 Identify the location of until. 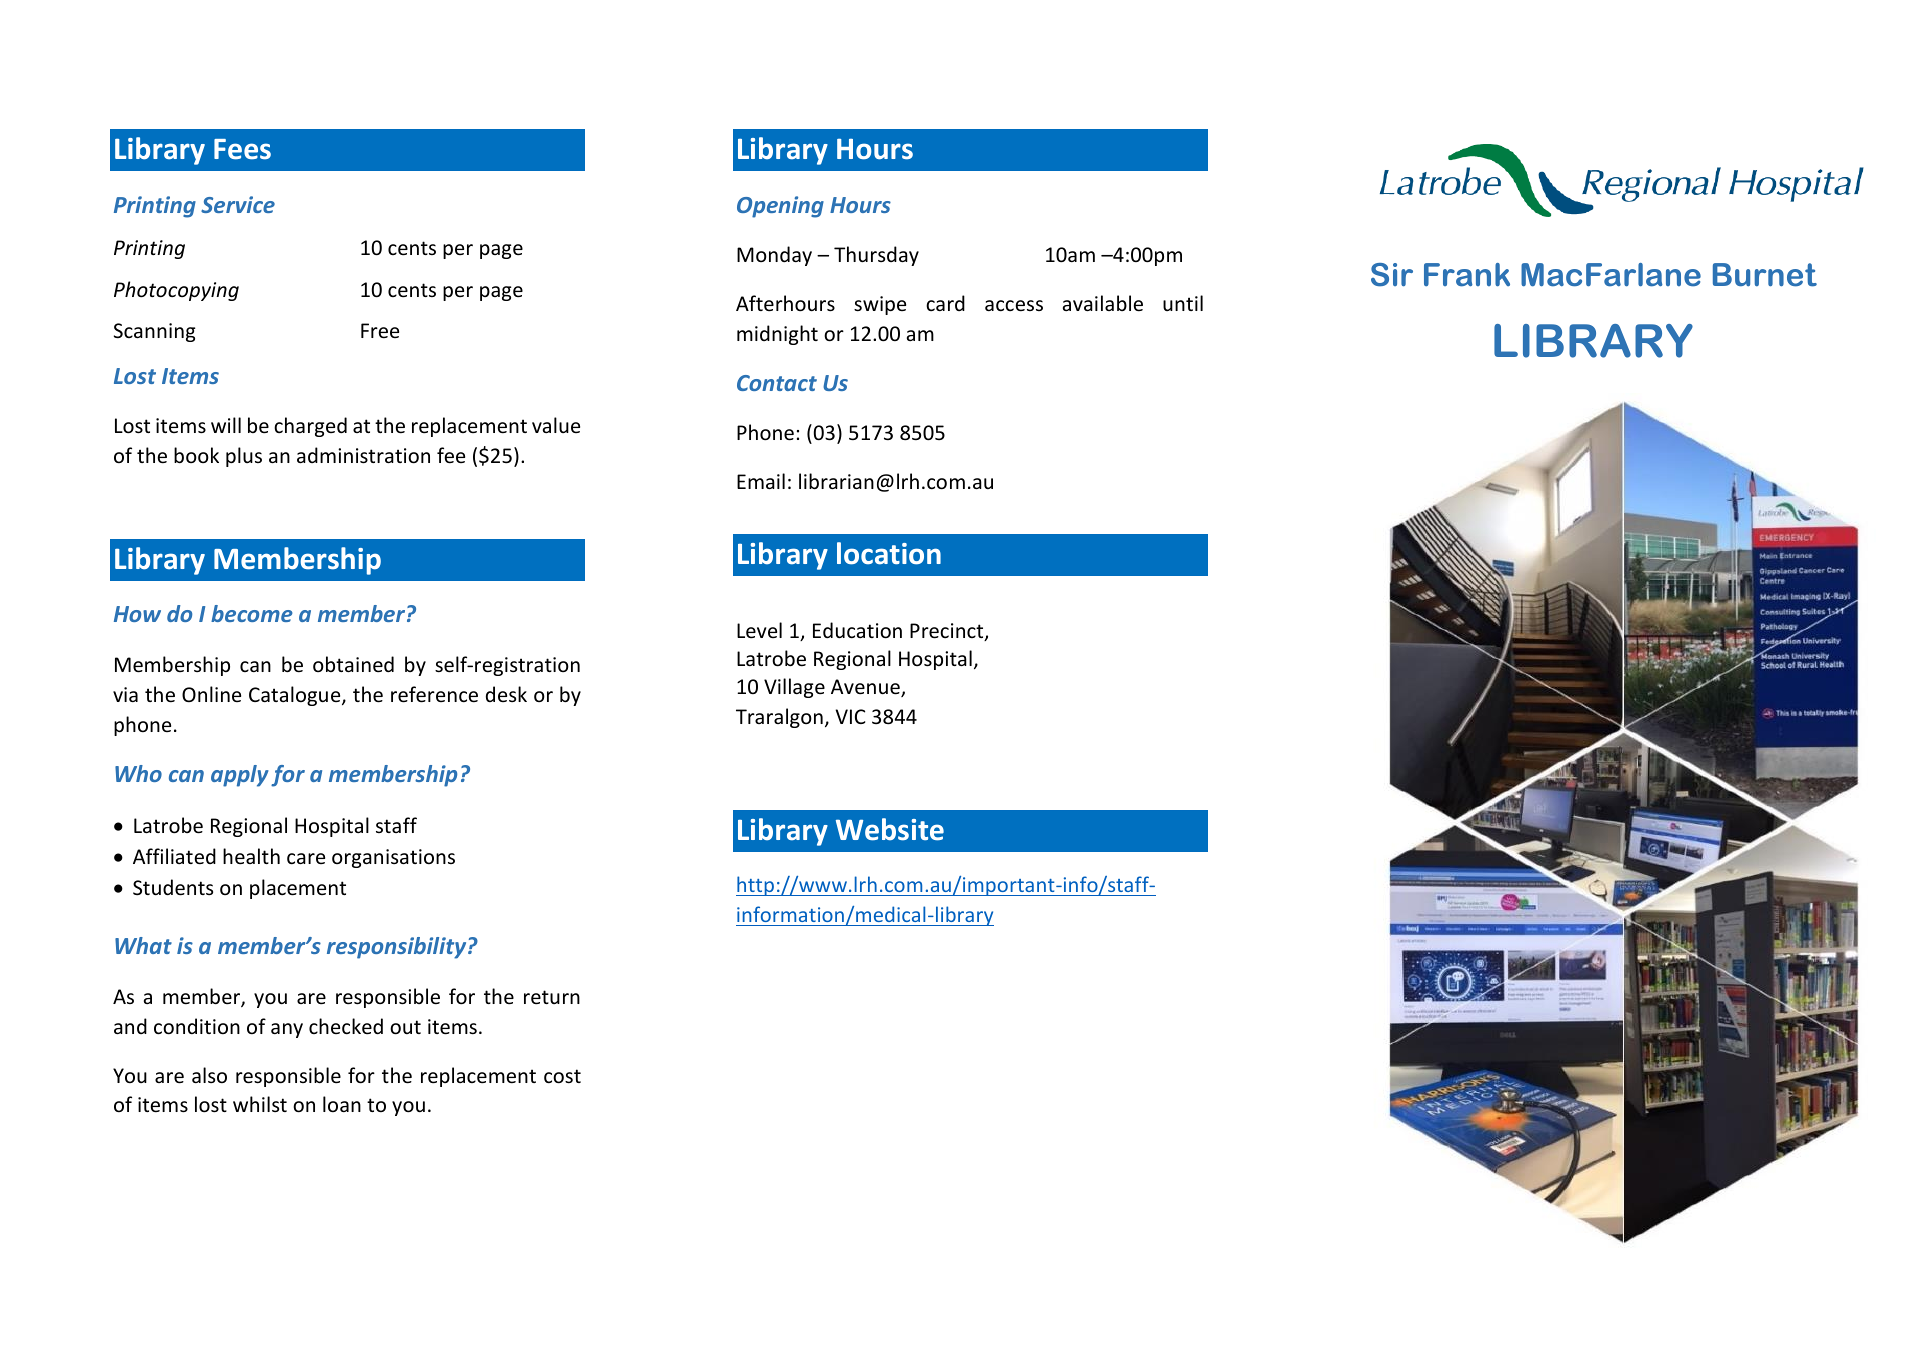
(1183, 303).
